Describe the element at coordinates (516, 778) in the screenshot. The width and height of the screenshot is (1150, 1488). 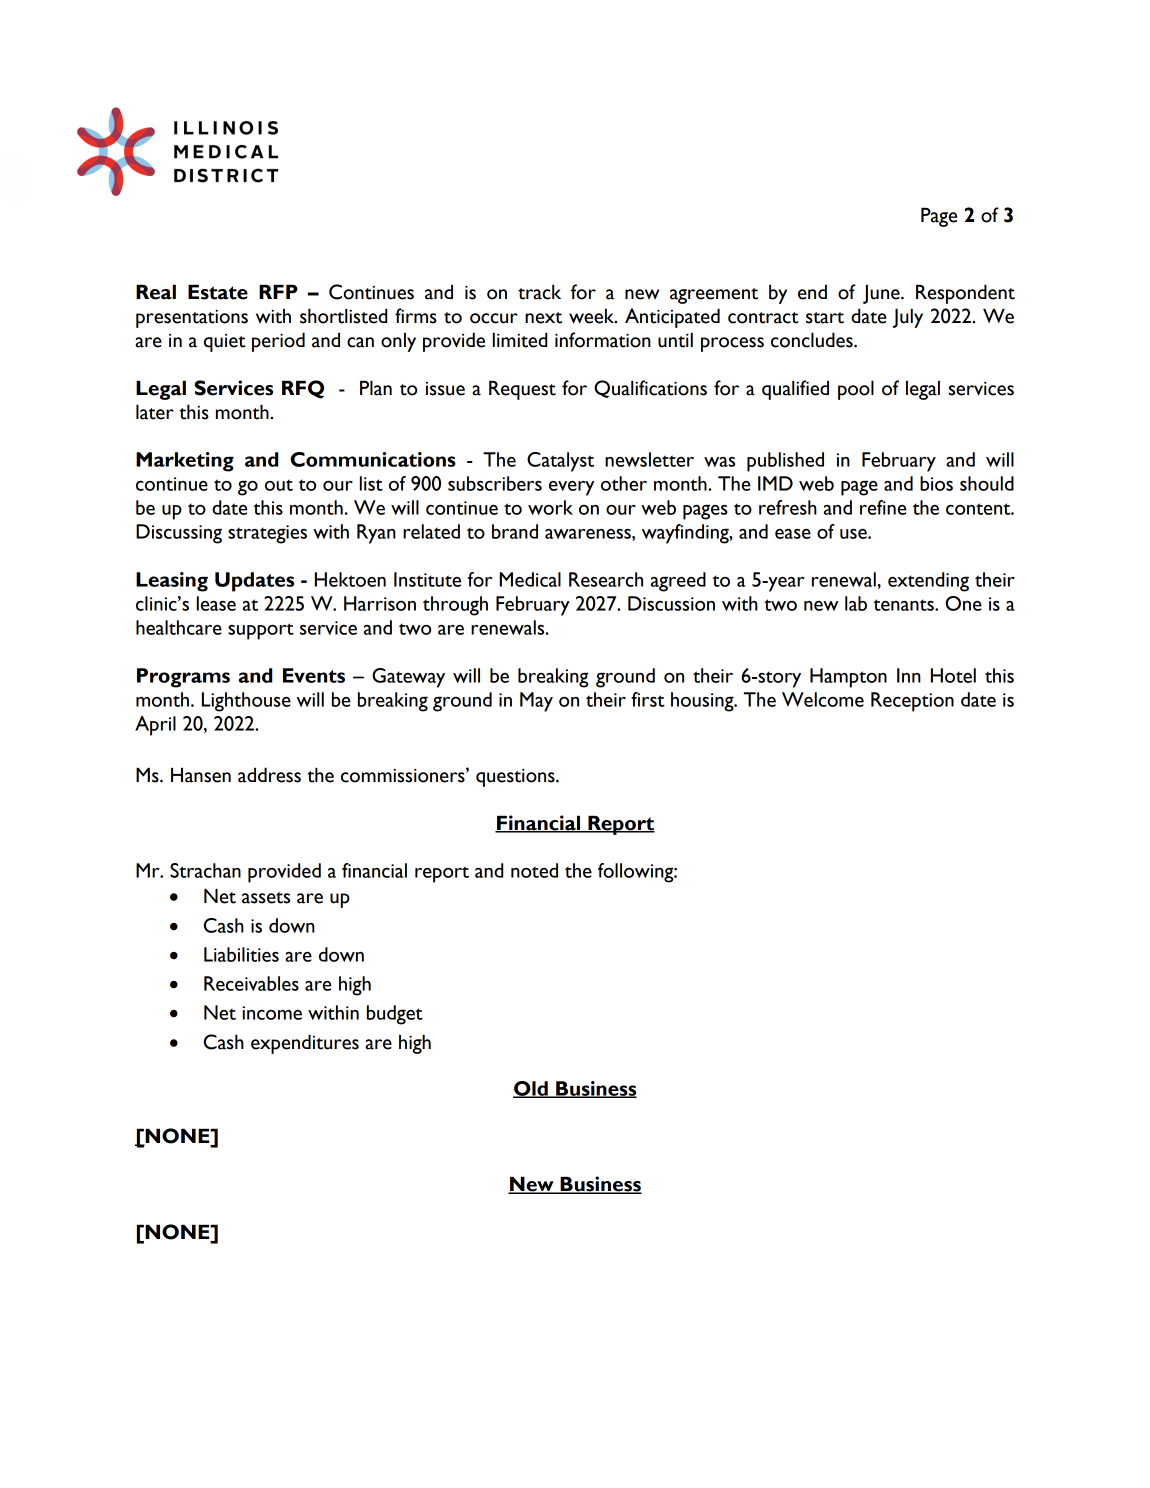
I see `questions` at that location.
